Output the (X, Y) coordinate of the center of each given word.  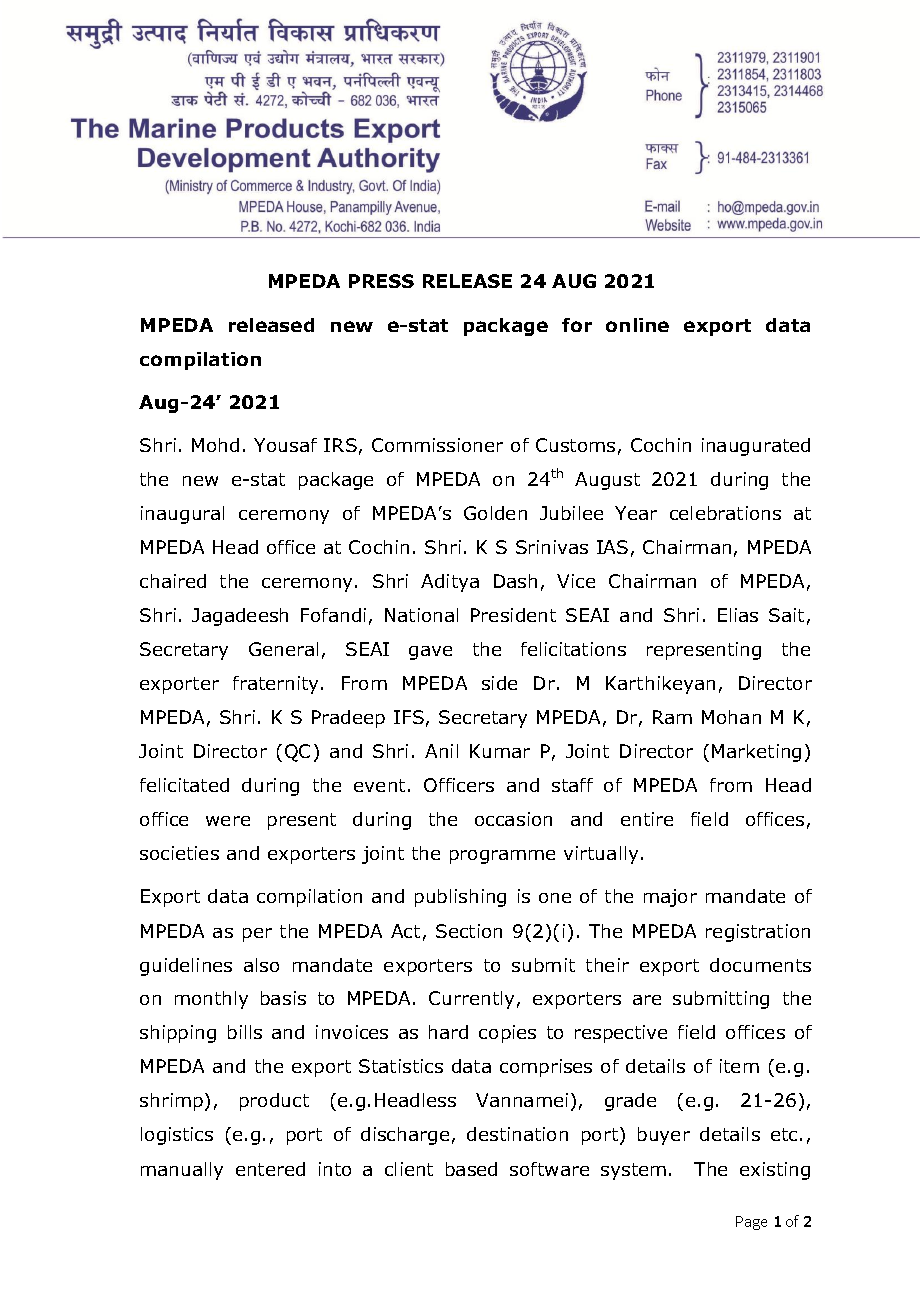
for (577, 325)
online (637, 325)
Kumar (500, 751)
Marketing (756, 753)
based (471, 1169)
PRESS (381, 281)
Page (751, 1223)
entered (270, 1169)
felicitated (184, 785)
